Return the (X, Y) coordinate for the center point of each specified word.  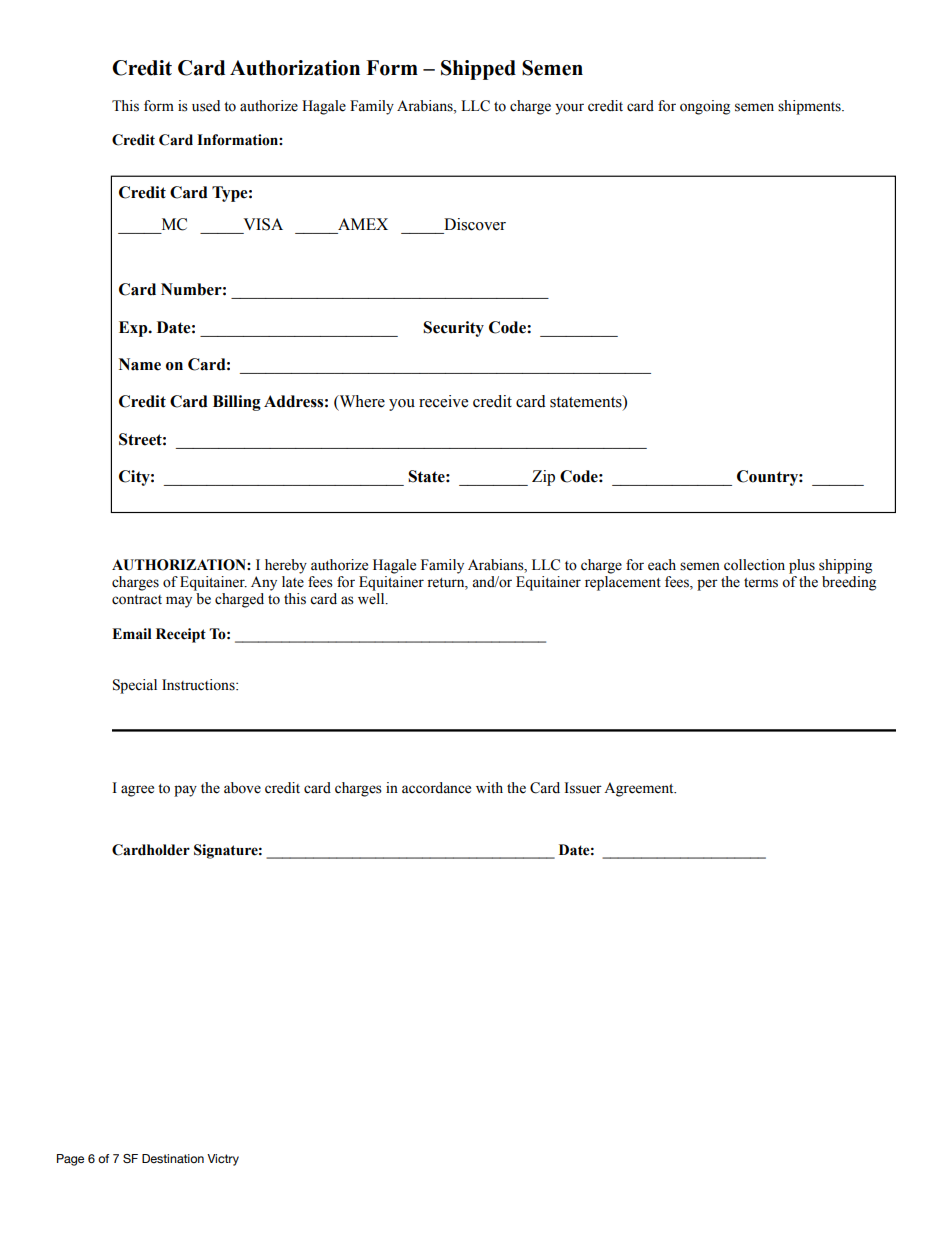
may (179, 602)
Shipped (478, 70)
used (206, 106)
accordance (436, 788)
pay (185, 791)
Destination (173, 1158)
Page (70, 1160)
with (489, 787)
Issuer (583, 788)
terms (761, 583)
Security (453, 329)
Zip (543, 478)
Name (140, 364)
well (372, 599)
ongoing (705, 107)
